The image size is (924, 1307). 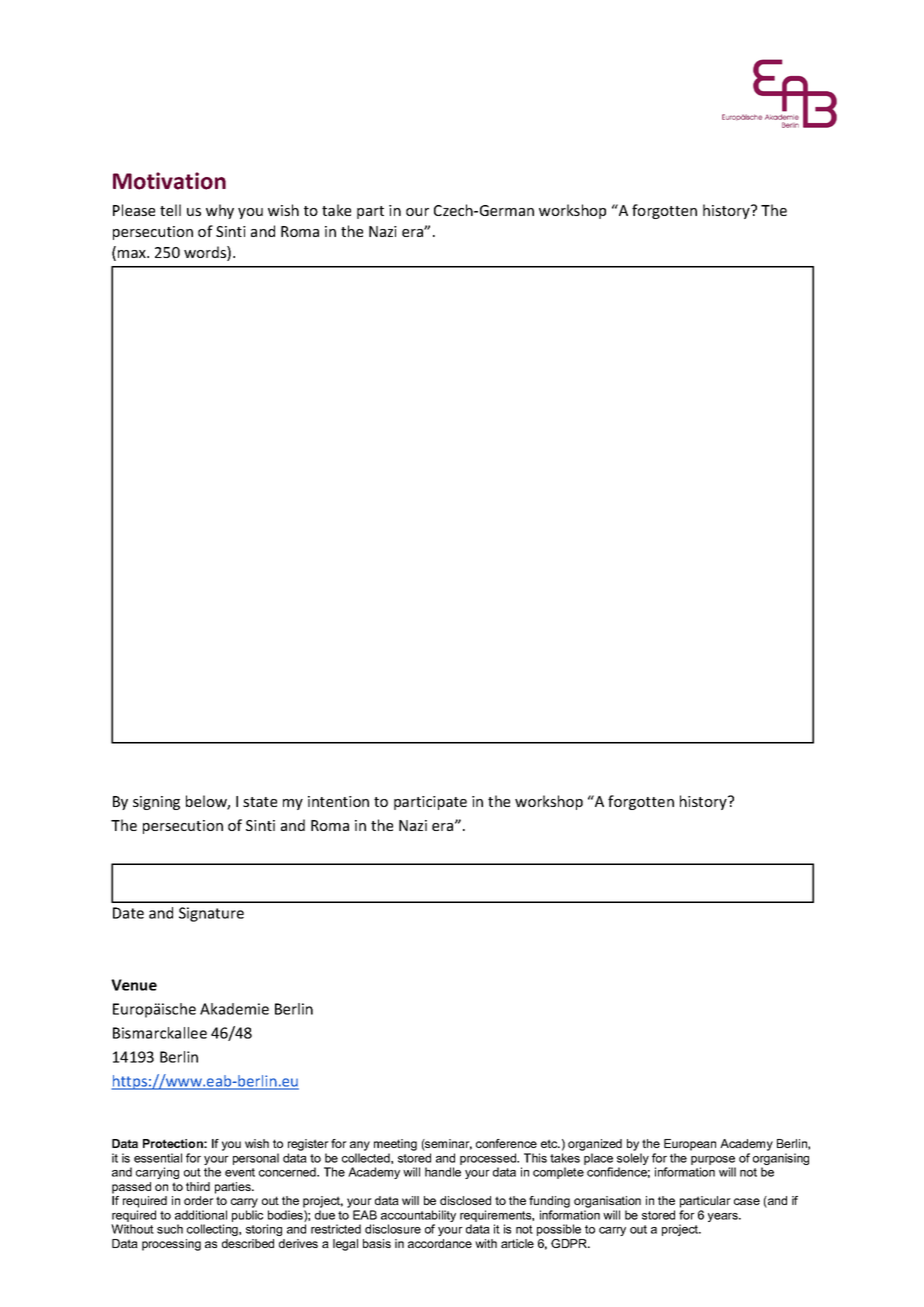 I want to click on purpose, so click(x=713, y=1162).
